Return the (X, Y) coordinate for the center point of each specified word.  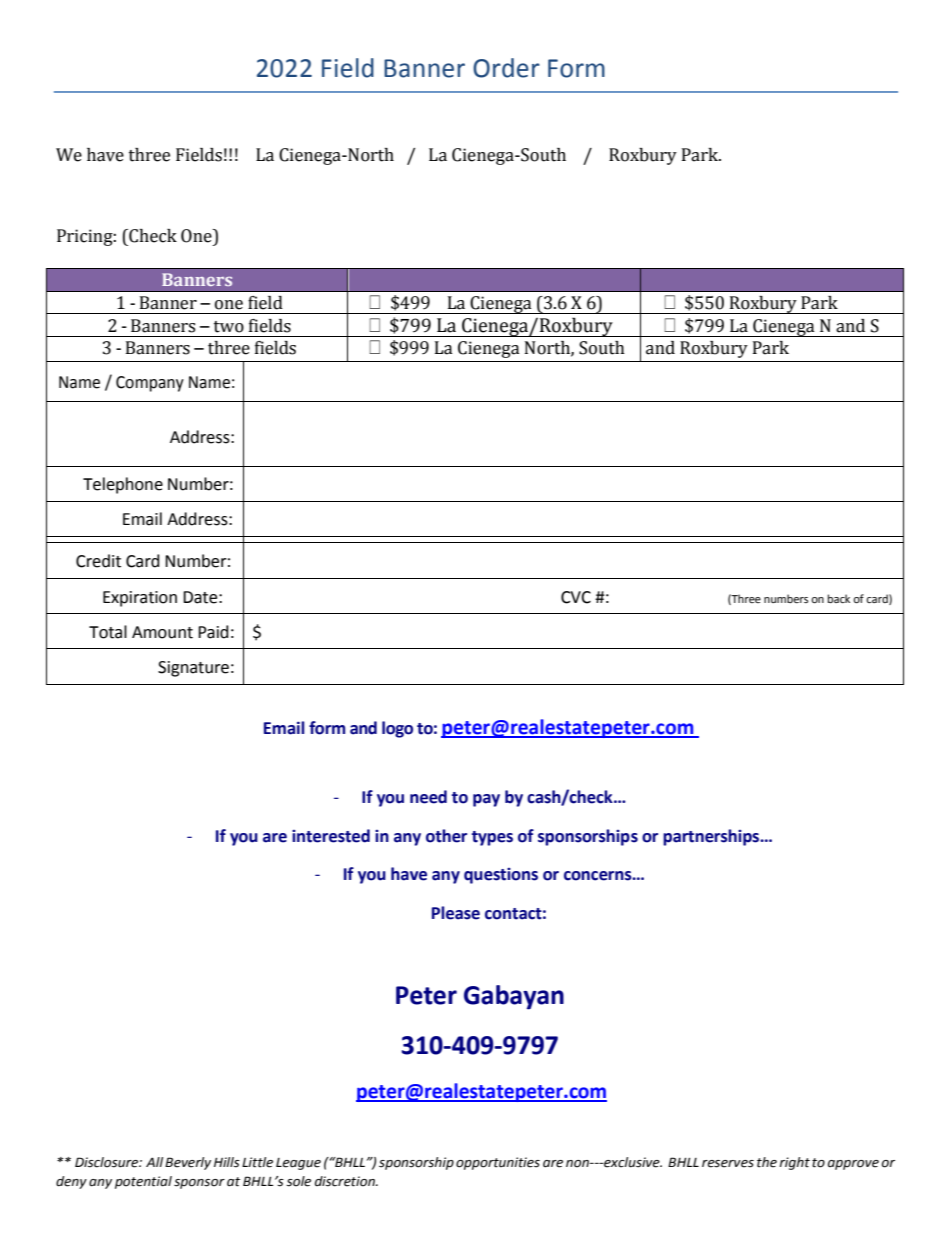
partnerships (712, 837)
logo (397, 729)
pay (486, 800)
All (154, 1162)
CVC (576, 597)
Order (506, 68)
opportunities (498, 1163)
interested (331, 836)
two (229, 327)
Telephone (123, 485)
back (839, 598)
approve (853, 1165)
